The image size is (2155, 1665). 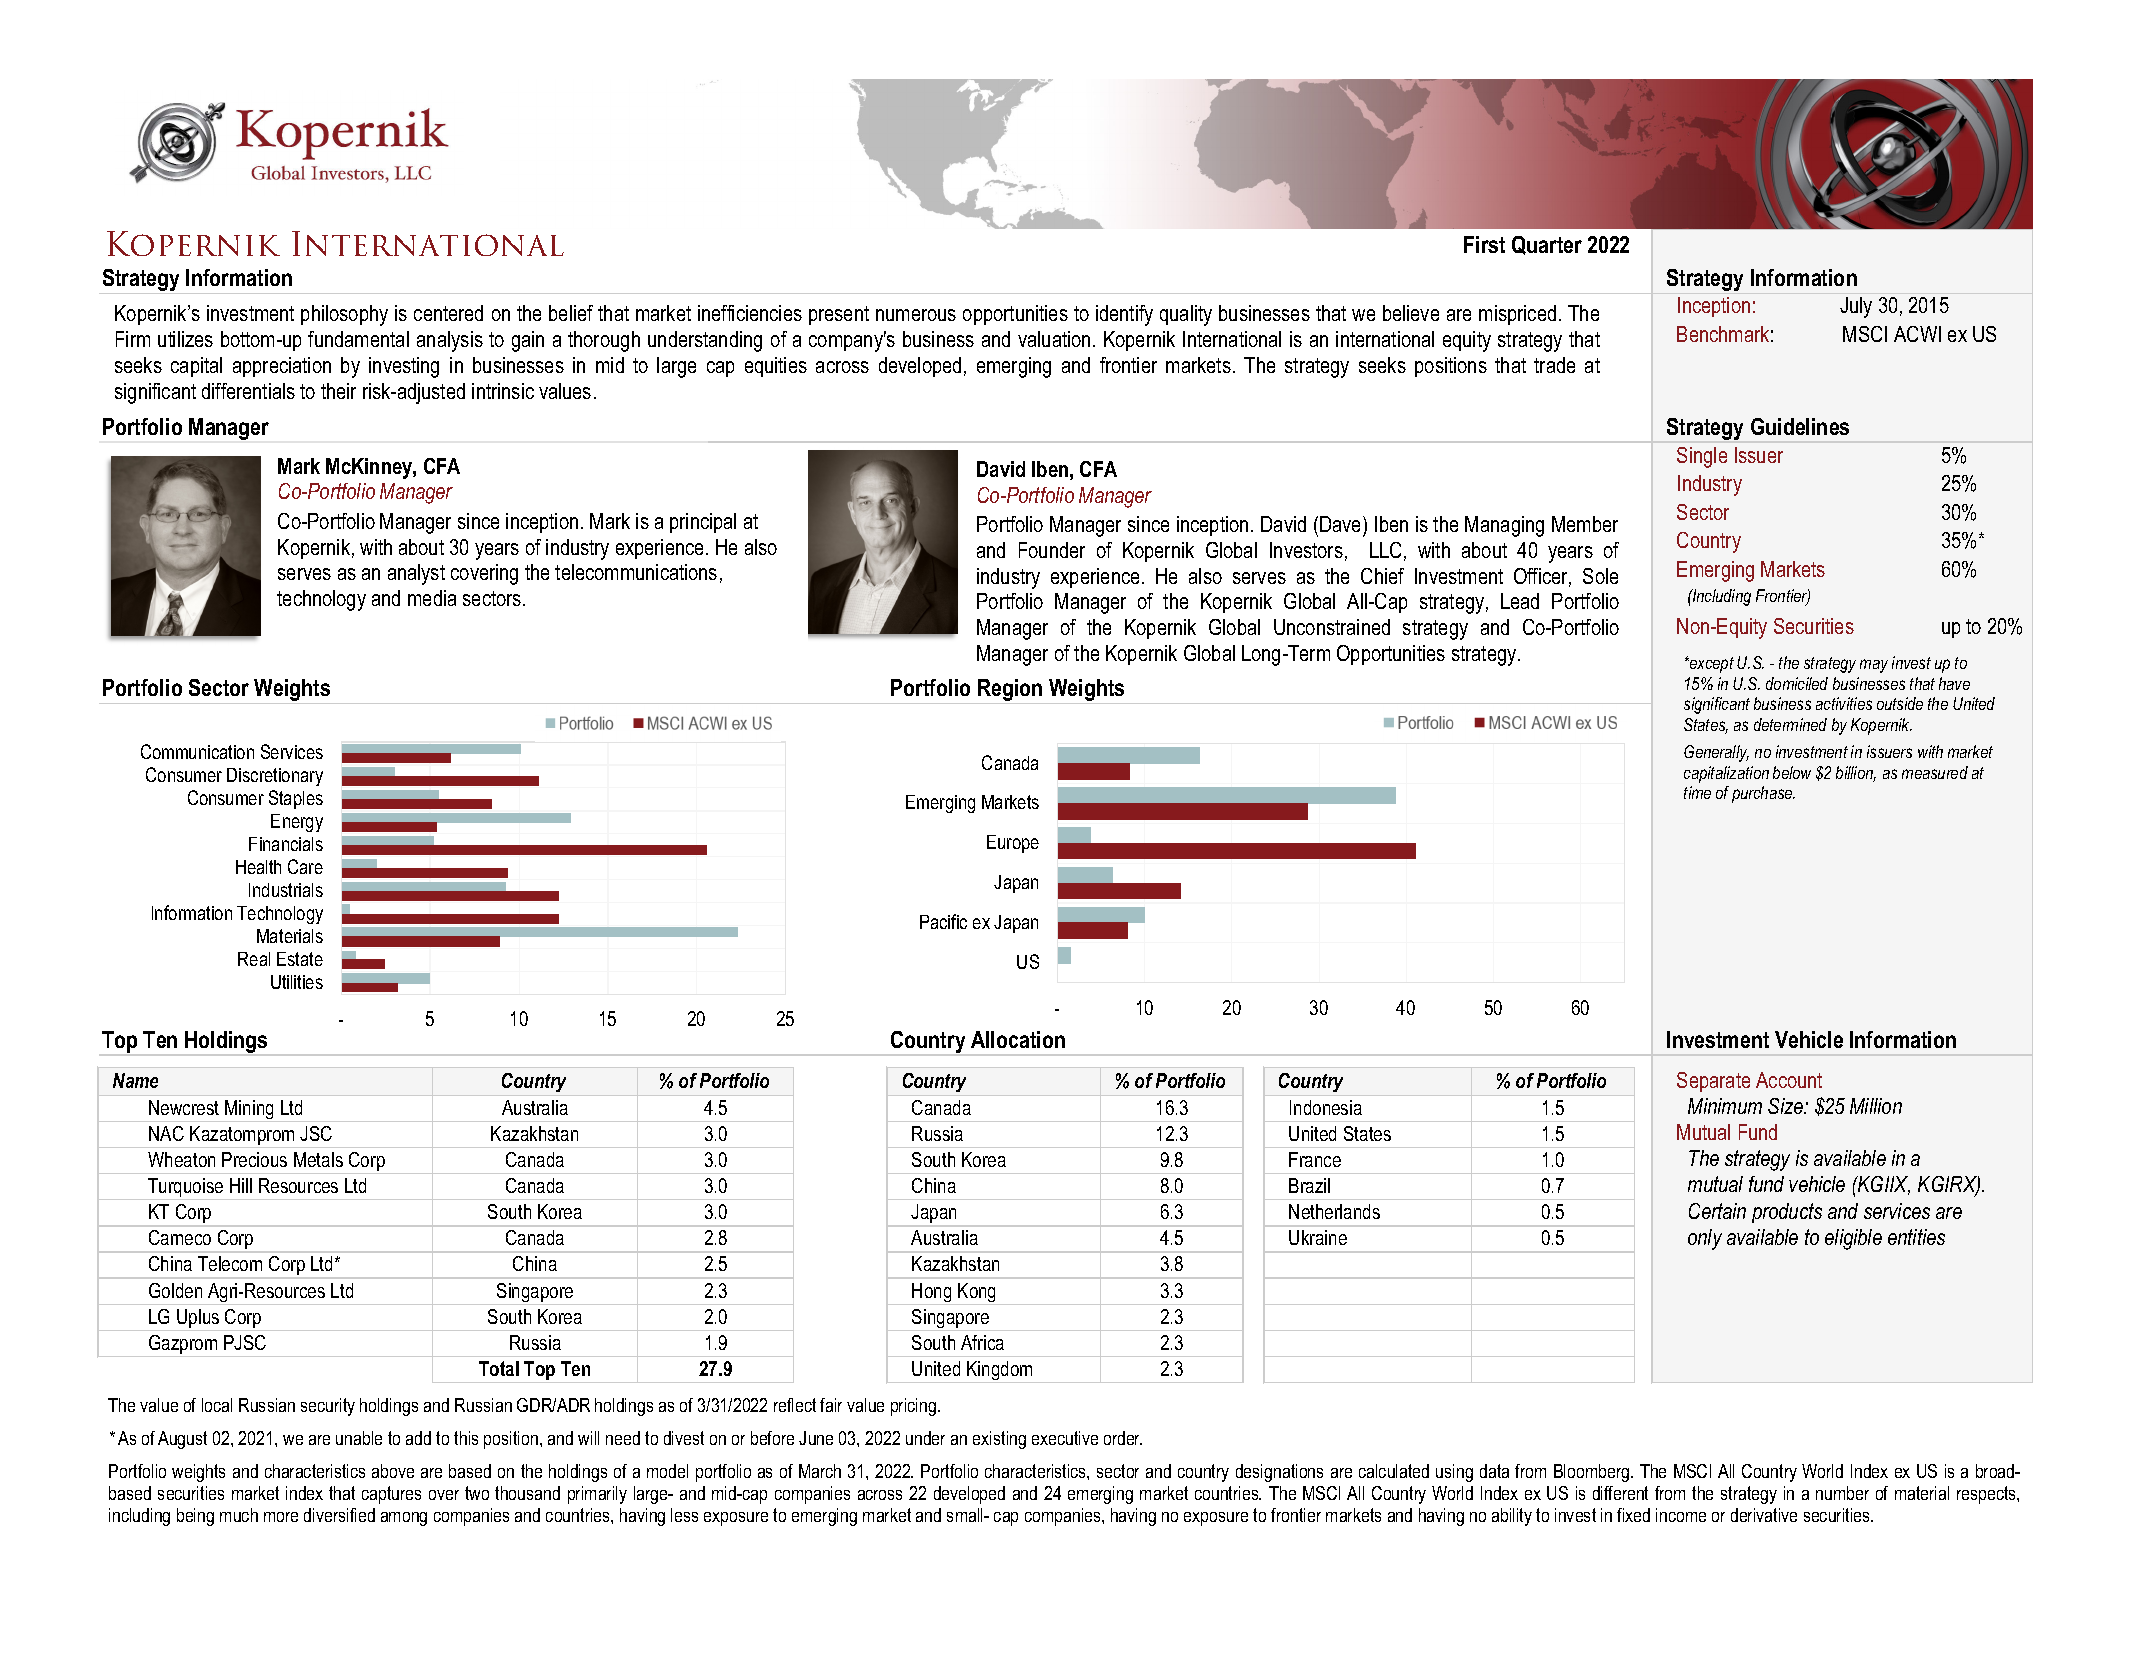 What do you see at coordinates (977, 1294) in the image?
I see `Kong` at bounding box center [977, 1294].
